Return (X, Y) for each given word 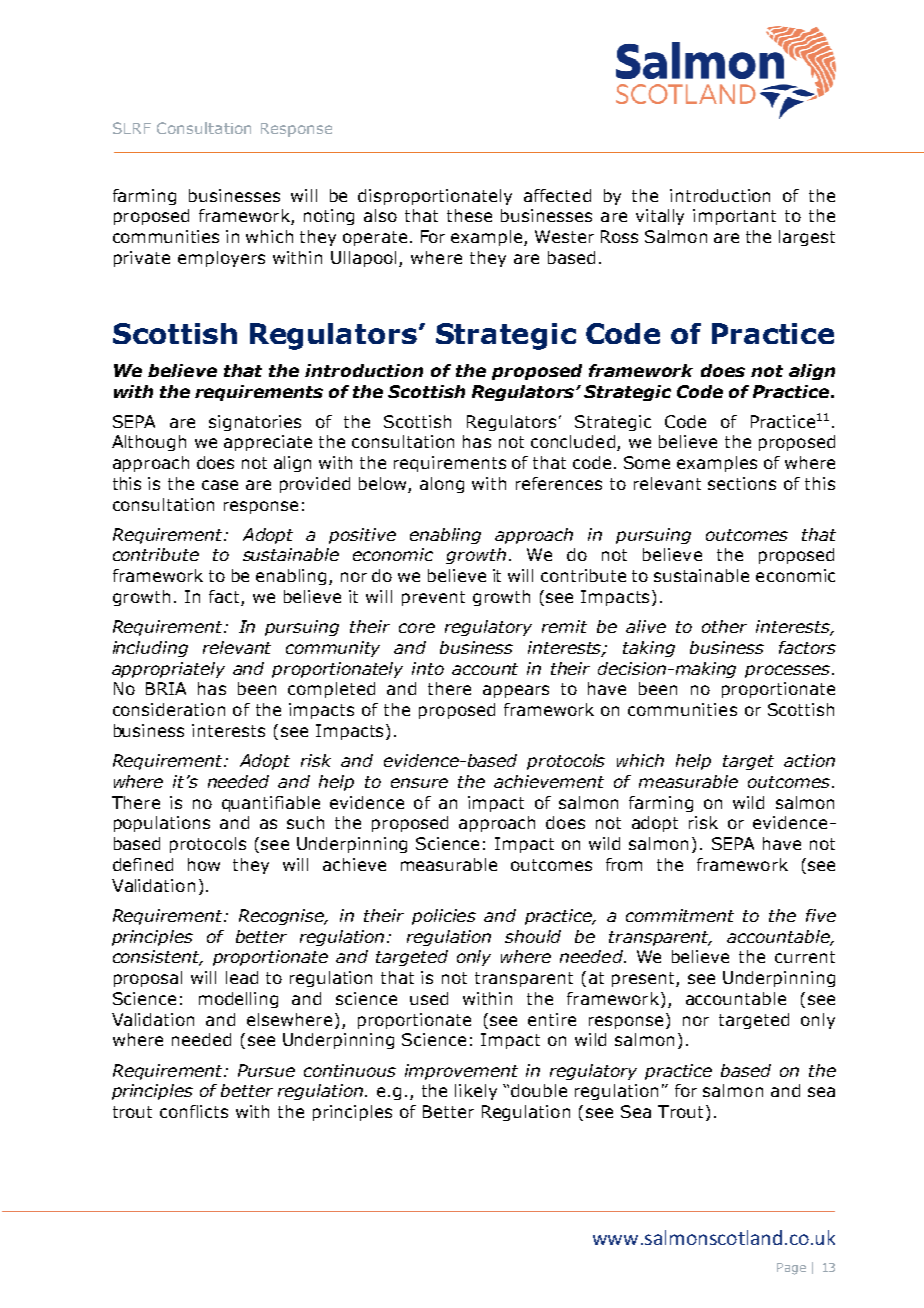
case (220, 485)
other (724, 626)
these (469, 215)
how (204, 864)
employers (221, 259)
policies (444, 917)
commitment (680, 915)
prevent (433, 598)
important (734, 217)
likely (476, 1092)
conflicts (194, 1111)
